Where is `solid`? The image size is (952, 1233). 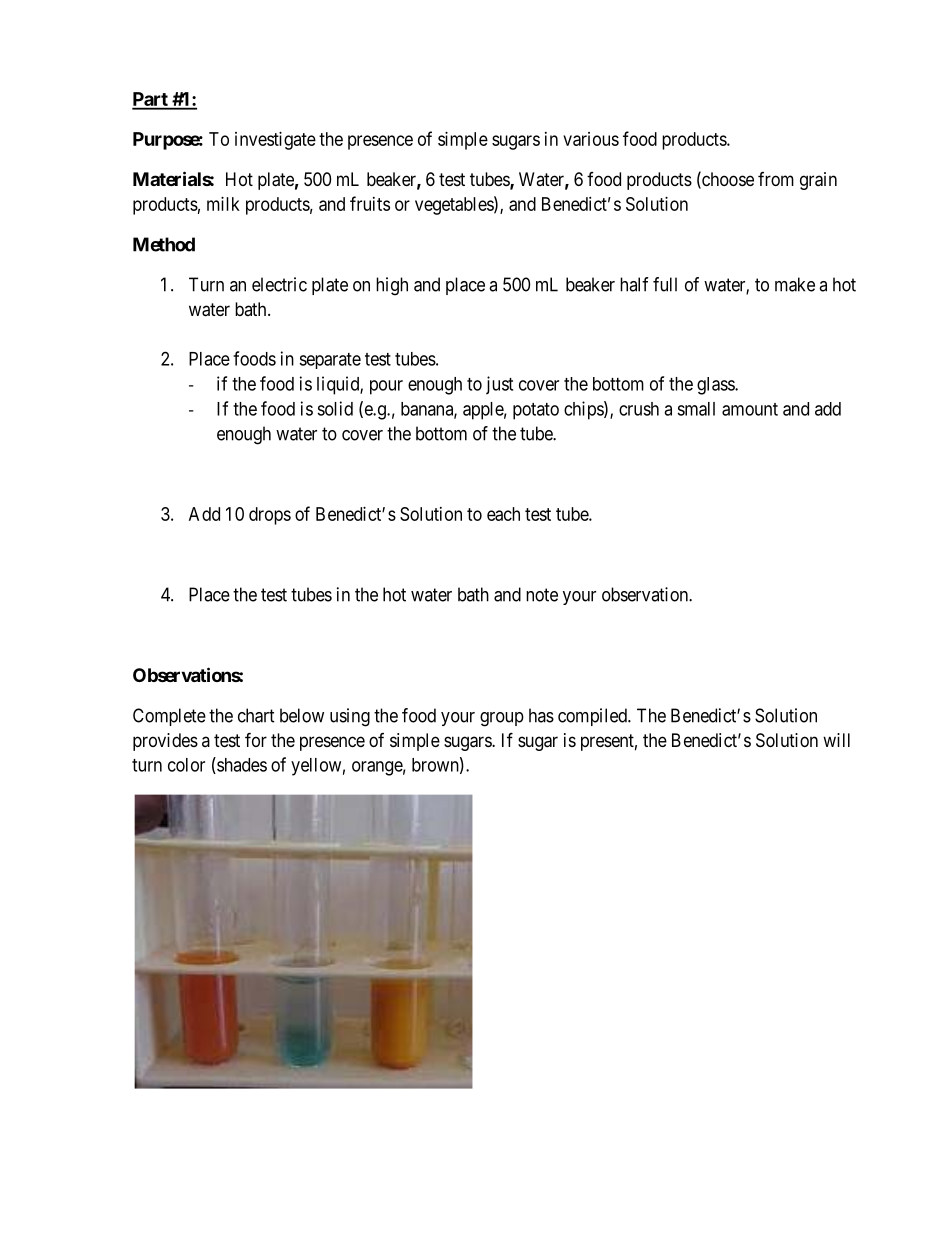 solid is located at coordinates (335, 408).
